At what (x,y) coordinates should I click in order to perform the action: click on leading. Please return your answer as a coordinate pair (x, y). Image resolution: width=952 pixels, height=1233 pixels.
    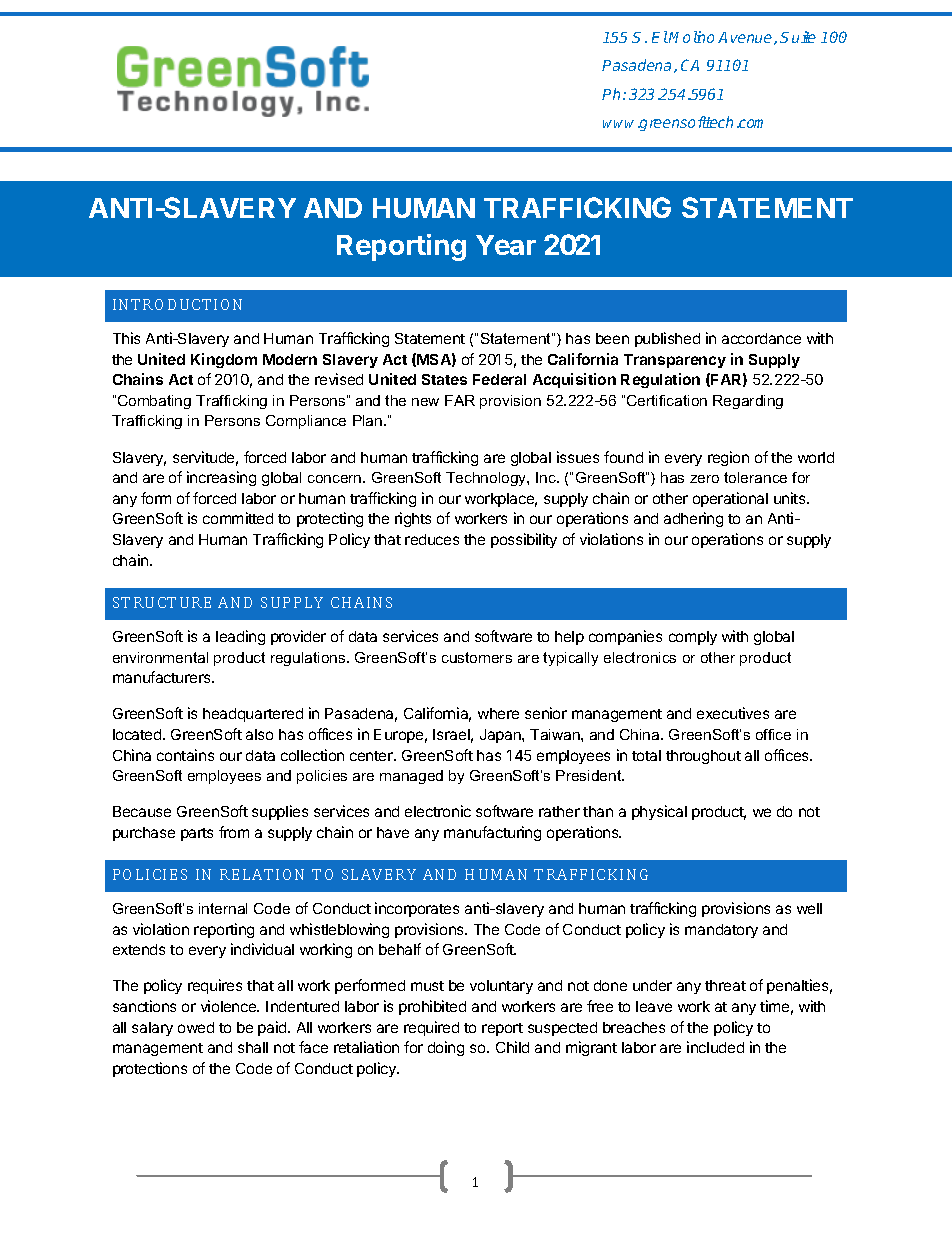
    Looking at the image, I should click on (240, 637).
